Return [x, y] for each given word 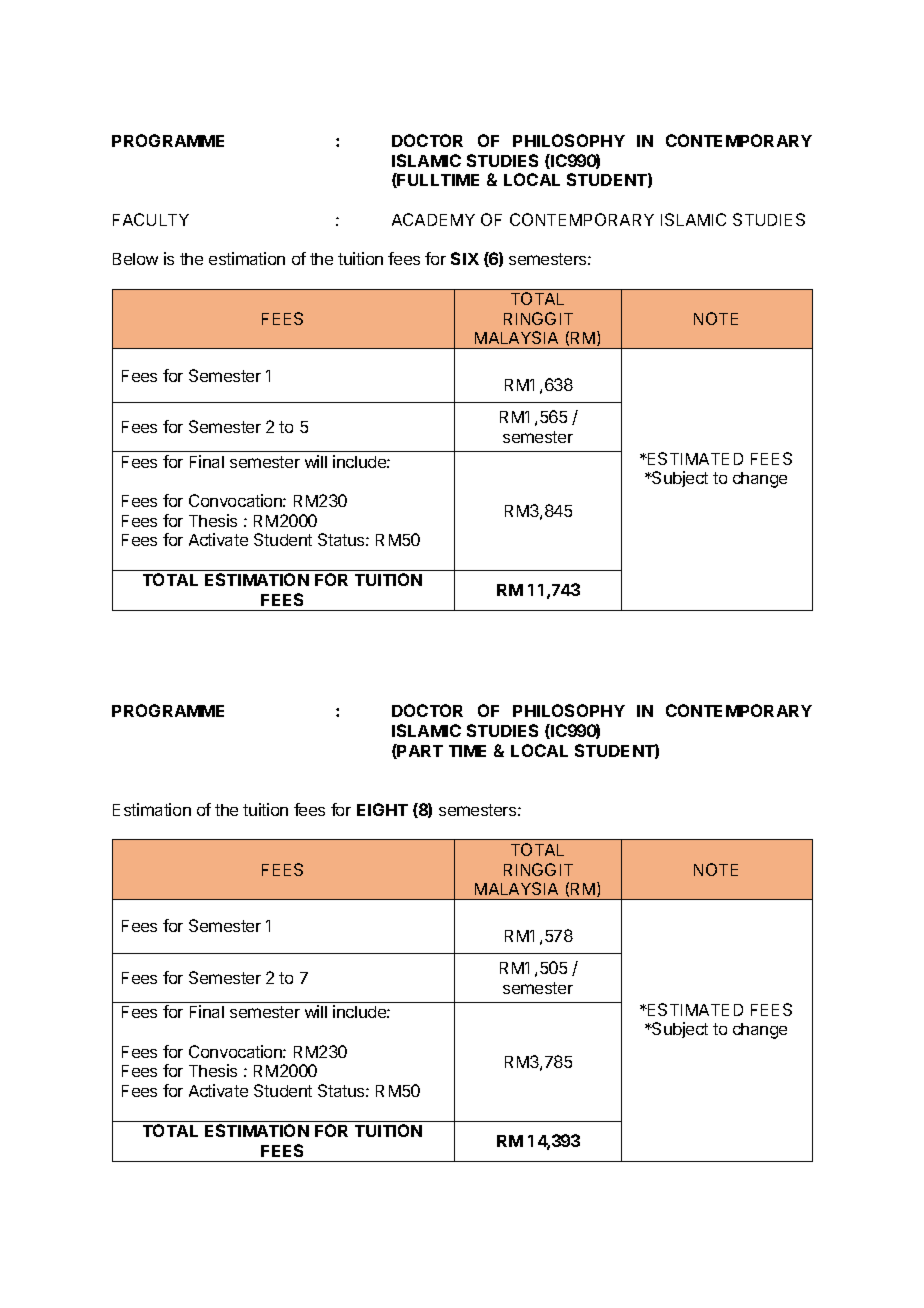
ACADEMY [433, 219]
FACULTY [151, 219]
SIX [465, 258]
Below [135, 259]
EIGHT [382, 809]
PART [419, 751]
